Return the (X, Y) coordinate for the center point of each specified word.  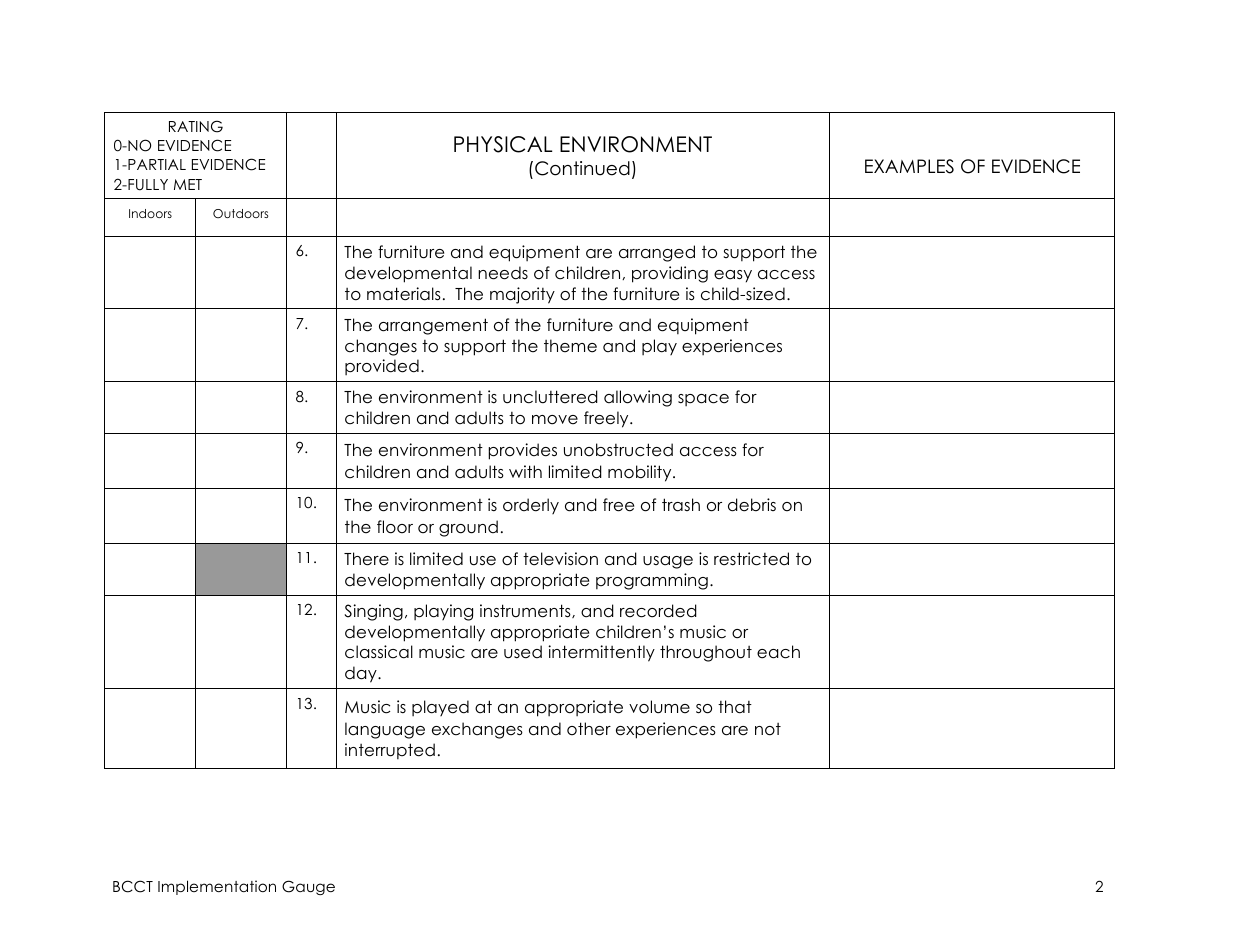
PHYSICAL (503, 144)
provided (382, 367)
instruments (526, 611)
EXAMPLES (909, 166)
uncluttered (550, 397)
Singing (373, 612)
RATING (196, 126)
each (778, 652)
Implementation (217, 887)
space (703, 400)
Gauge (308, 887)
